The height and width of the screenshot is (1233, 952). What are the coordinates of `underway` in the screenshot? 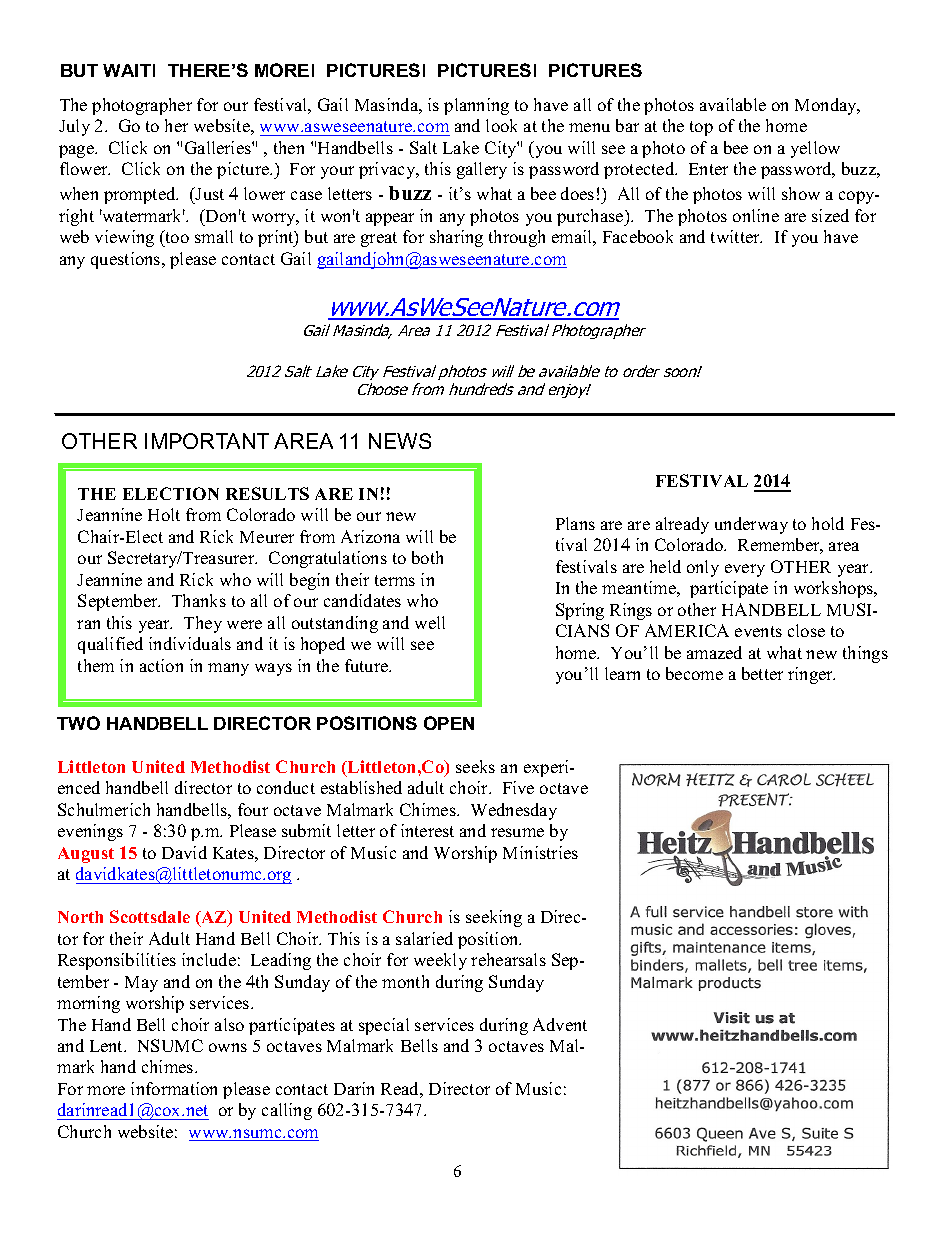 It's located at (751, 525).
